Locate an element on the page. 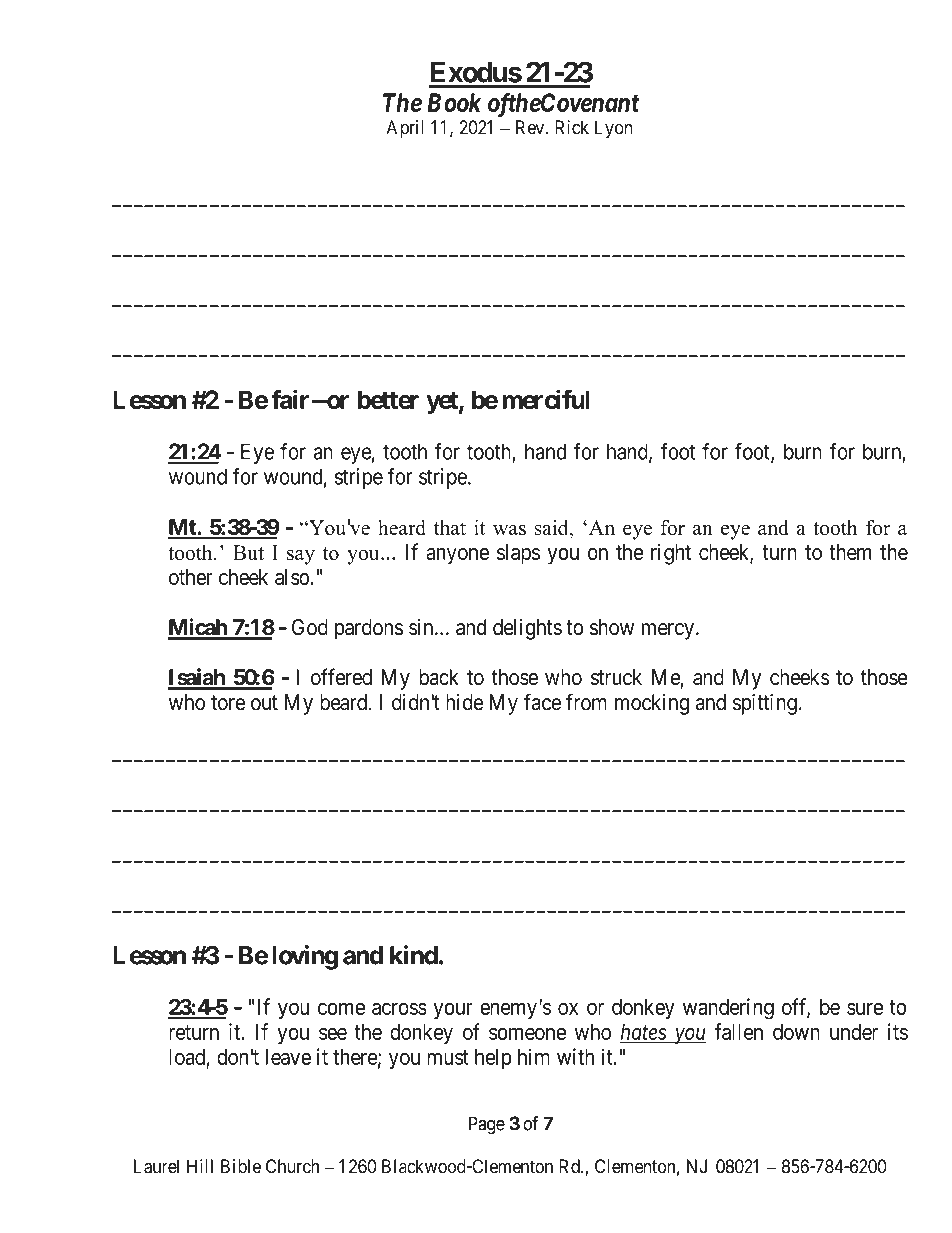 This page has width=952, height=1233. Lyon is located at coordinates (613, 129).
